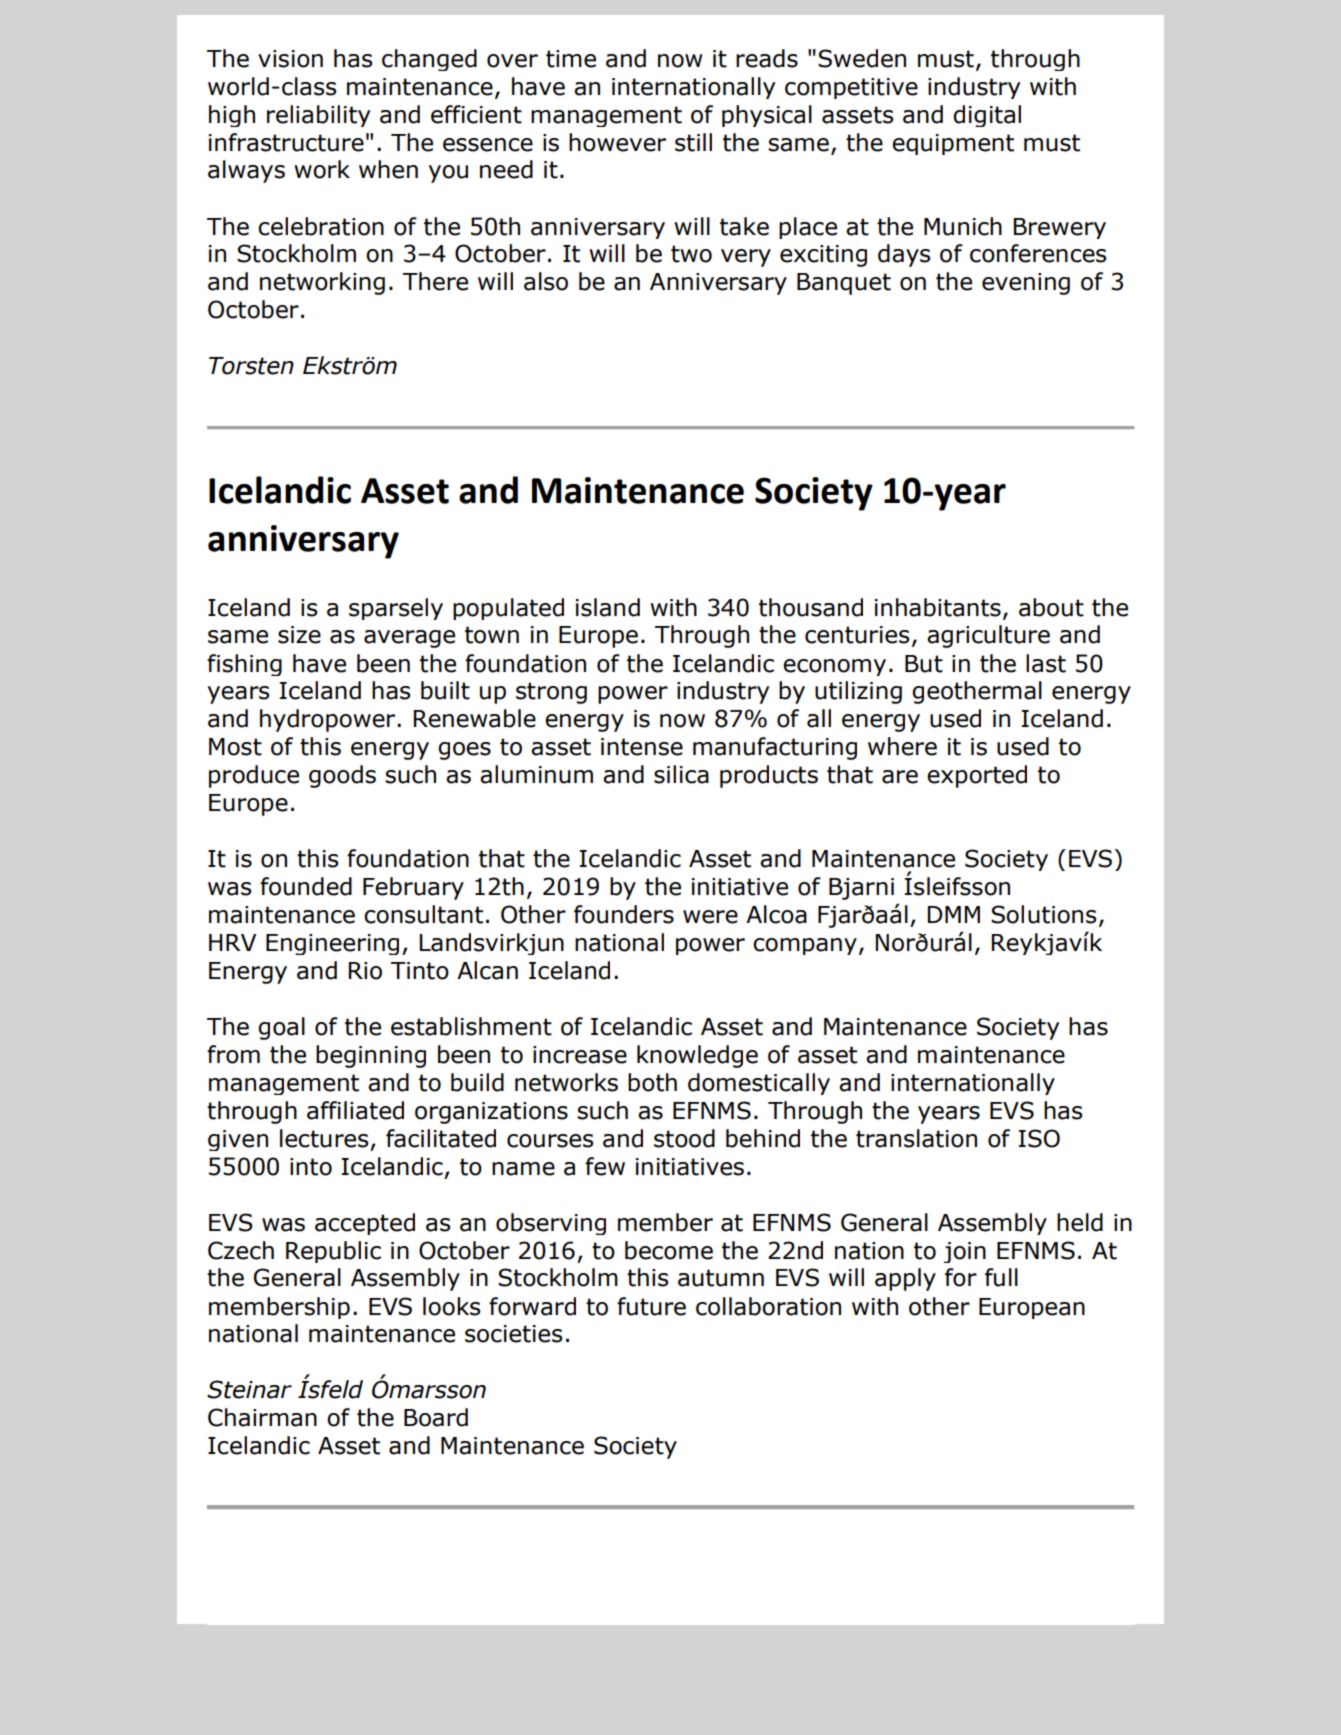  Describe the element at coordinates (1039, 1138) in the image. I see `ISO` at that location.
